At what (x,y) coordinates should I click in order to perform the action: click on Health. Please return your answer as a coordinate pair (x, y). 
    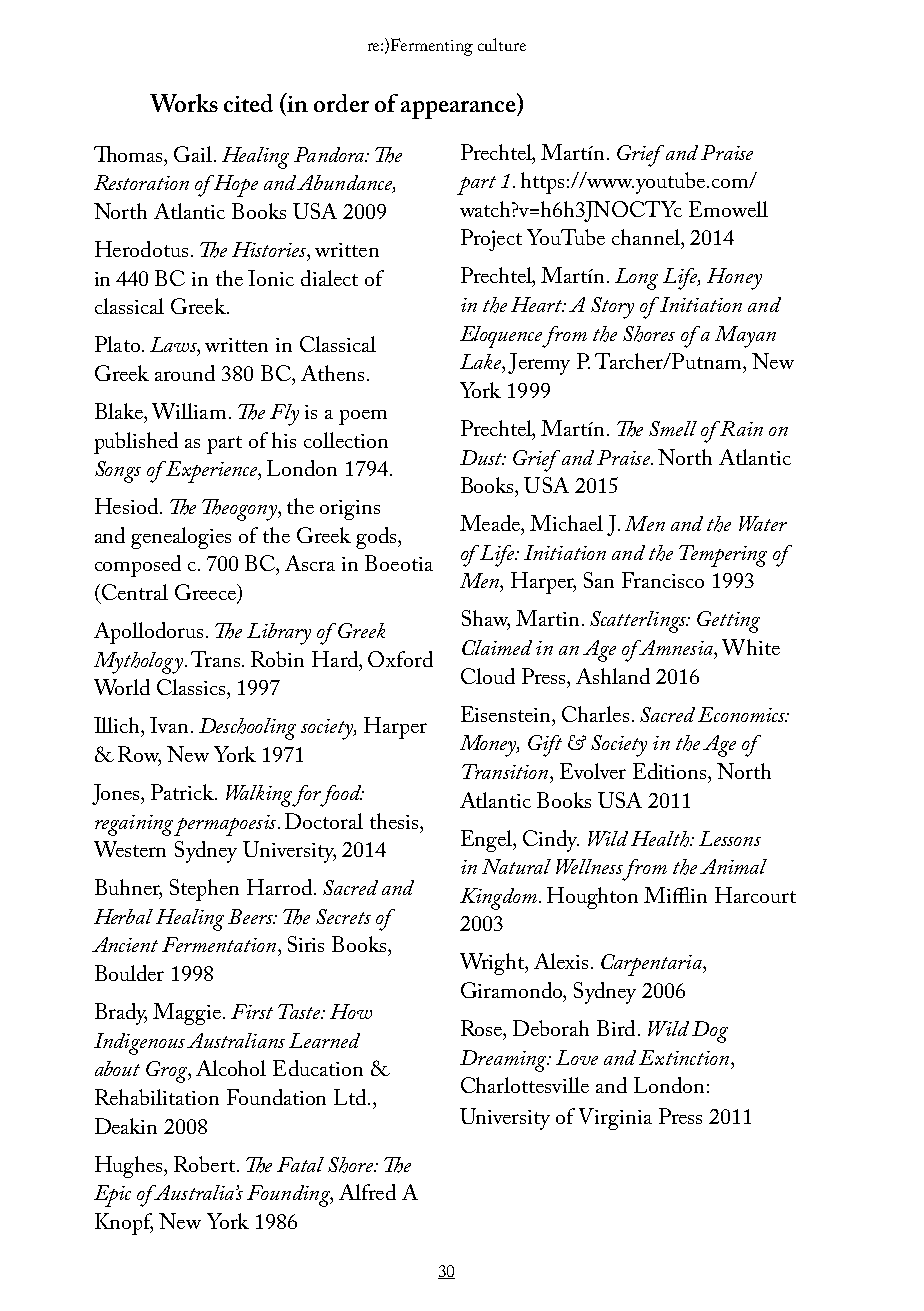
    Looking at the image, I should click on (661, 839).
